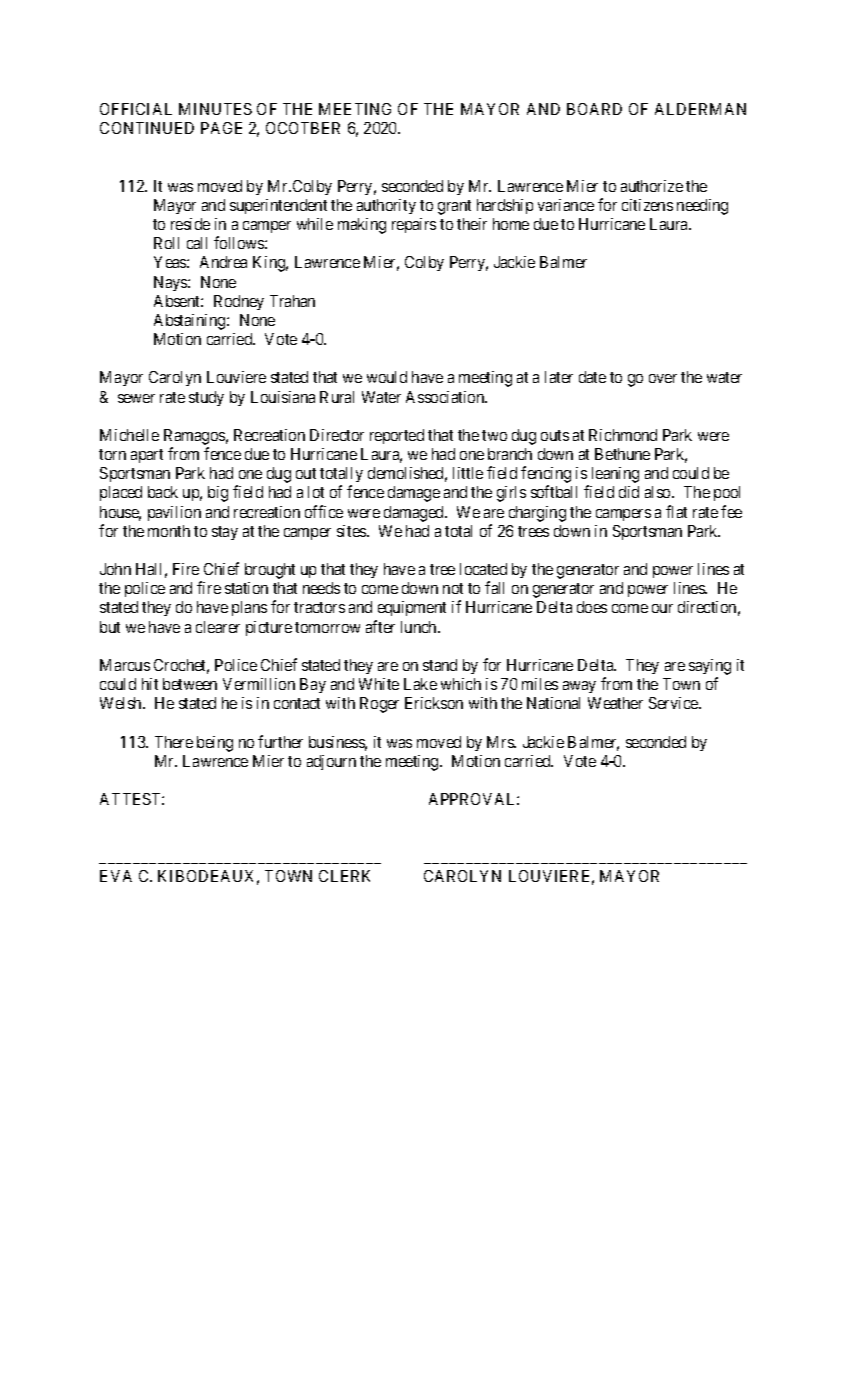 This page has height=1400, width=849. Describe the element at coordinates (223, 262) in the page. I see `Andrea` at that location.
